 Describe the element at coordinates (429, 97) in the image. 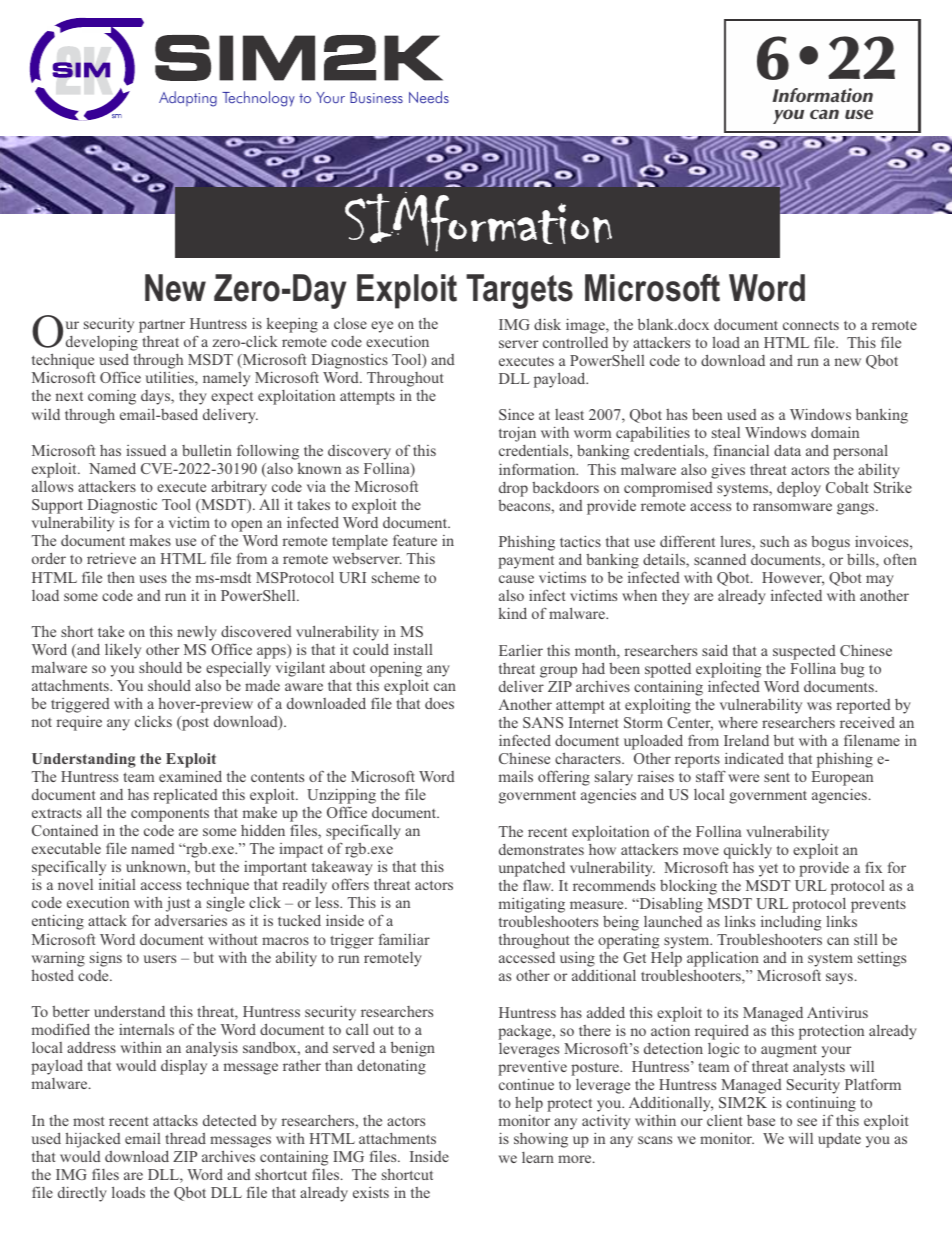

I see `Needs` at that location.
